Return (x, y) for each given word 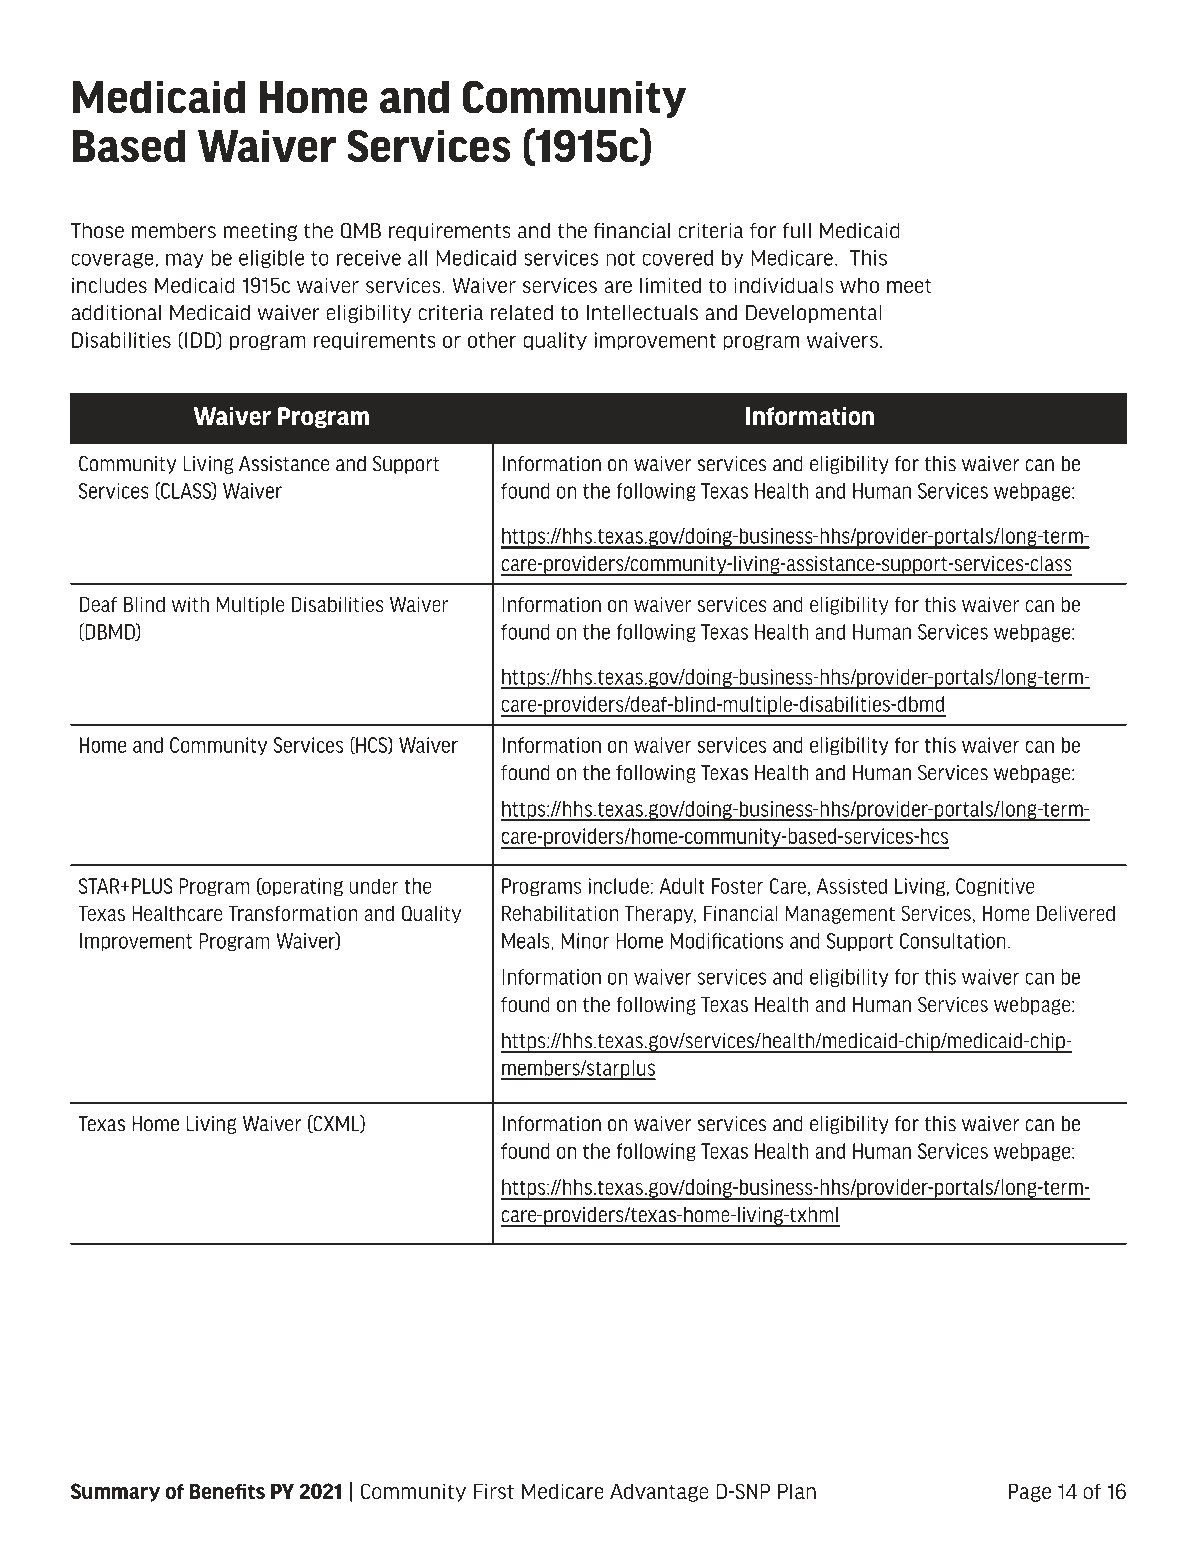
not (620, 258)
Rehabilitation (560, 913)
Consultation (953, 941)
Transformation (293, 913)
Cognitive (995, 887)
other (492, 340)
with (190, 604)
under (374, 886)
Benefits (227, 1491)
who (859, 285)
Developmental (814, 314)
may (185, 260)
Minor (585, 941)
